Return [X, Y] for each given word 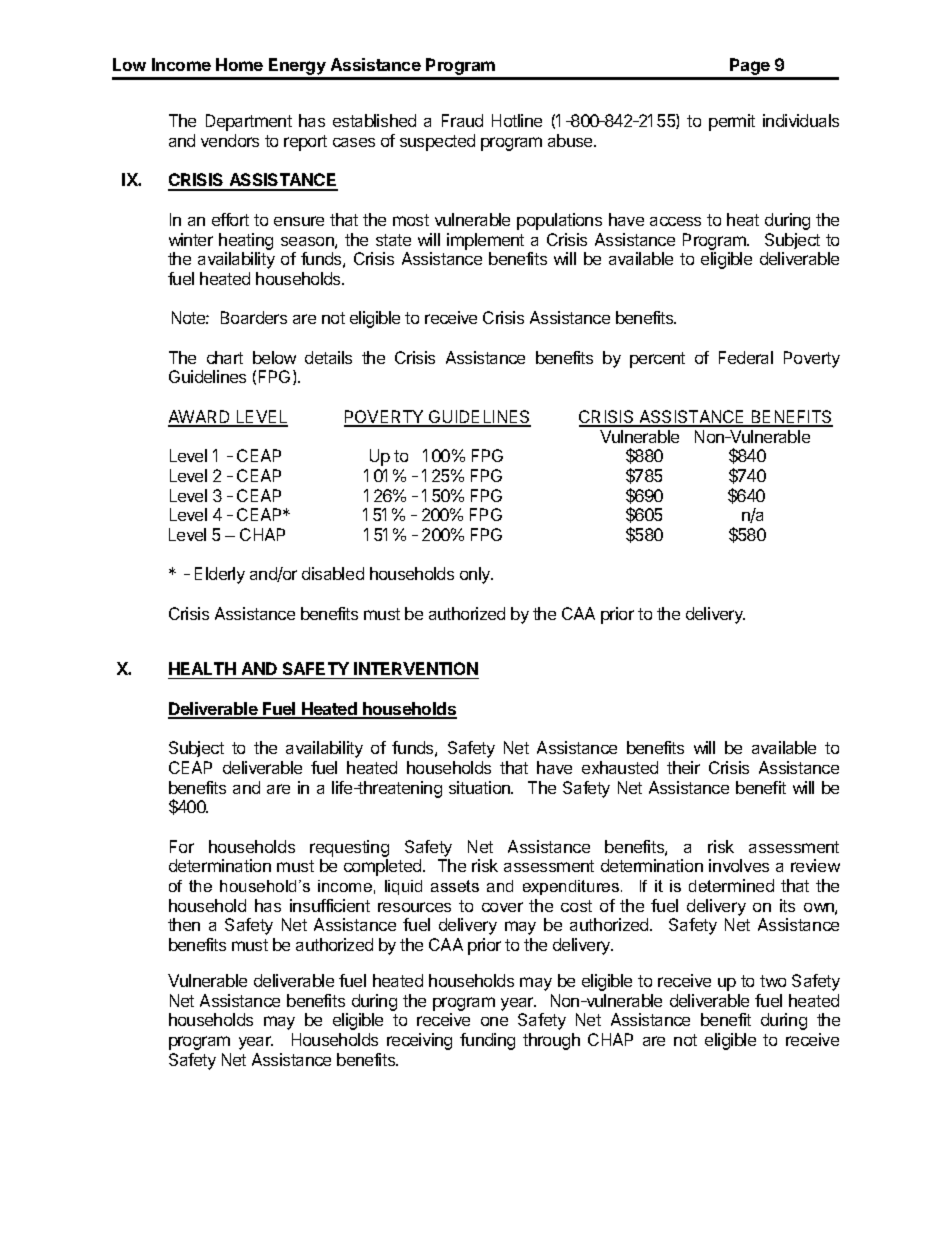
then [184, 924]
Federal [746, 357]
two [773, 981]
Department [249, 122]
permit [732, 122]
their [683, 767]
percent [657, 360]
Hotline [517, 120]
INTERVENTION [416, 668]
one [494, 1021]
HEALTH [202, 668]
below [274, 357]
